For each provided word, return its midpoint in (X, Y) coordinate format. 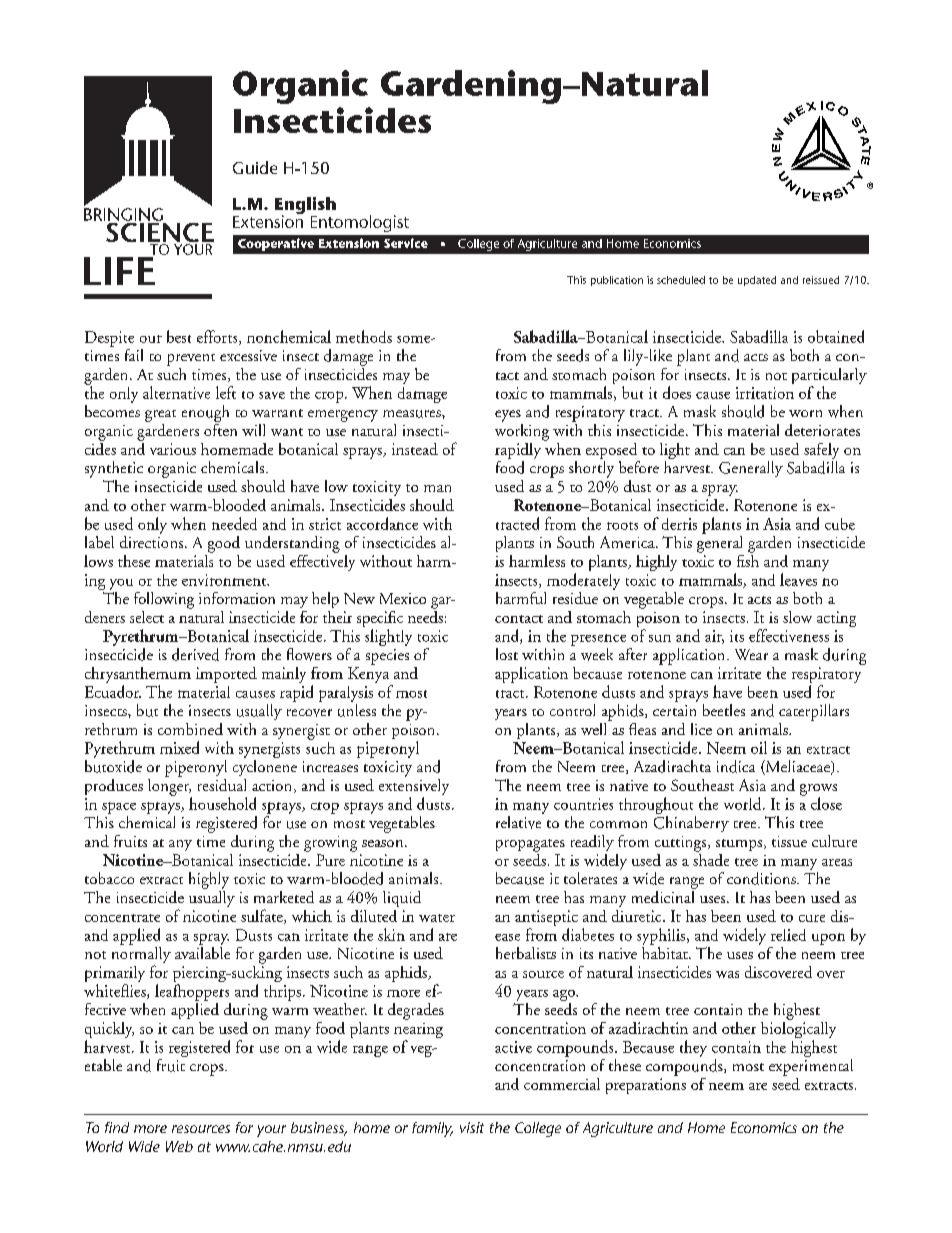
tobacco (109, 878)
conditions (762, 878)
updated (757, 281)
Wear (751, 654)
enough (205, 413)
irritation (765, 393)
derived (195, 654)
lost (507, 654)
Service (406, 243)
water (437, 918)
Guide (255, 167)
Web (179, 1146)
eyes (508, 416)
